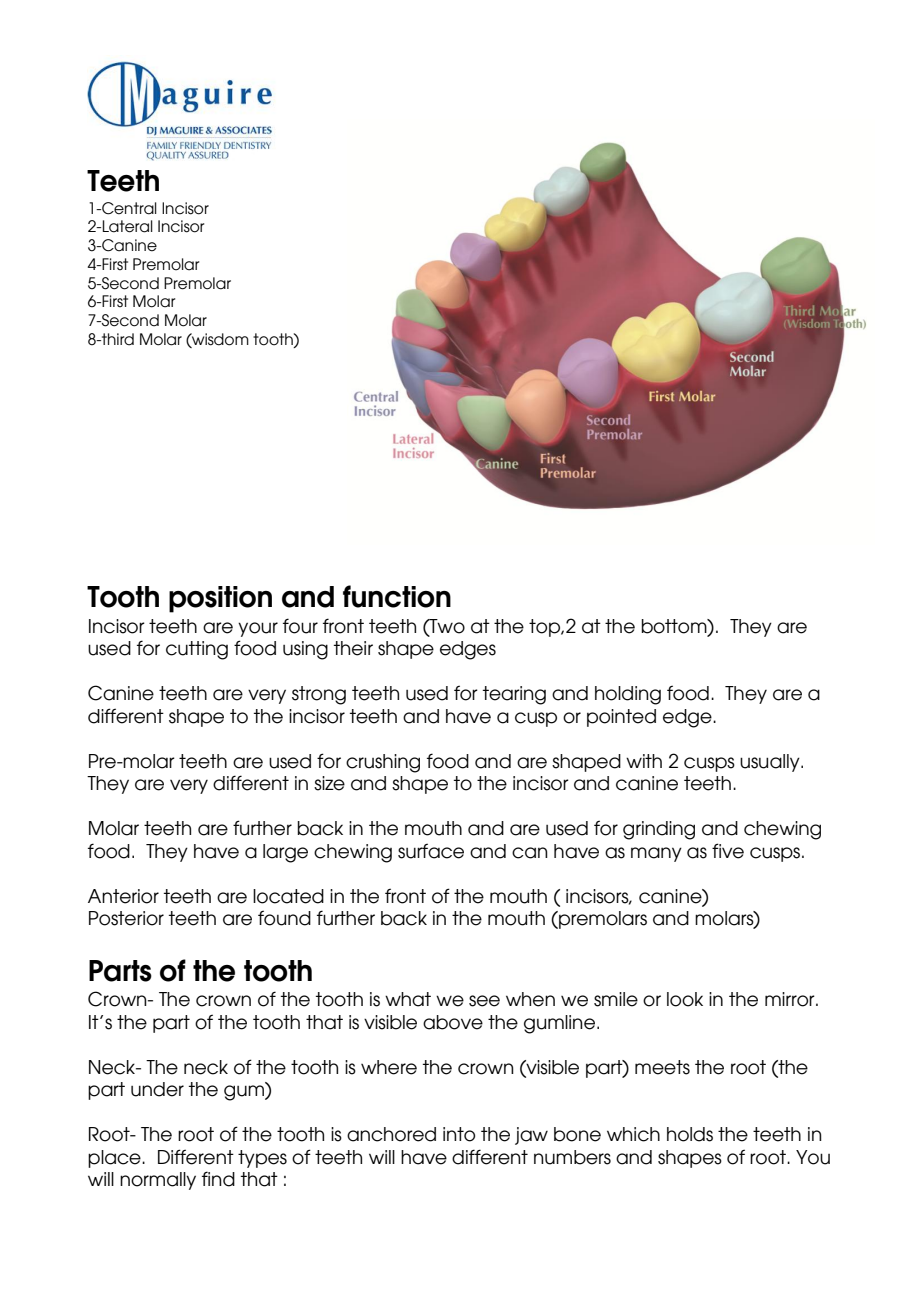 Image resolution: width=924 pixels, height=1309 pixels. I want to click on into, so click(459, 1134).
